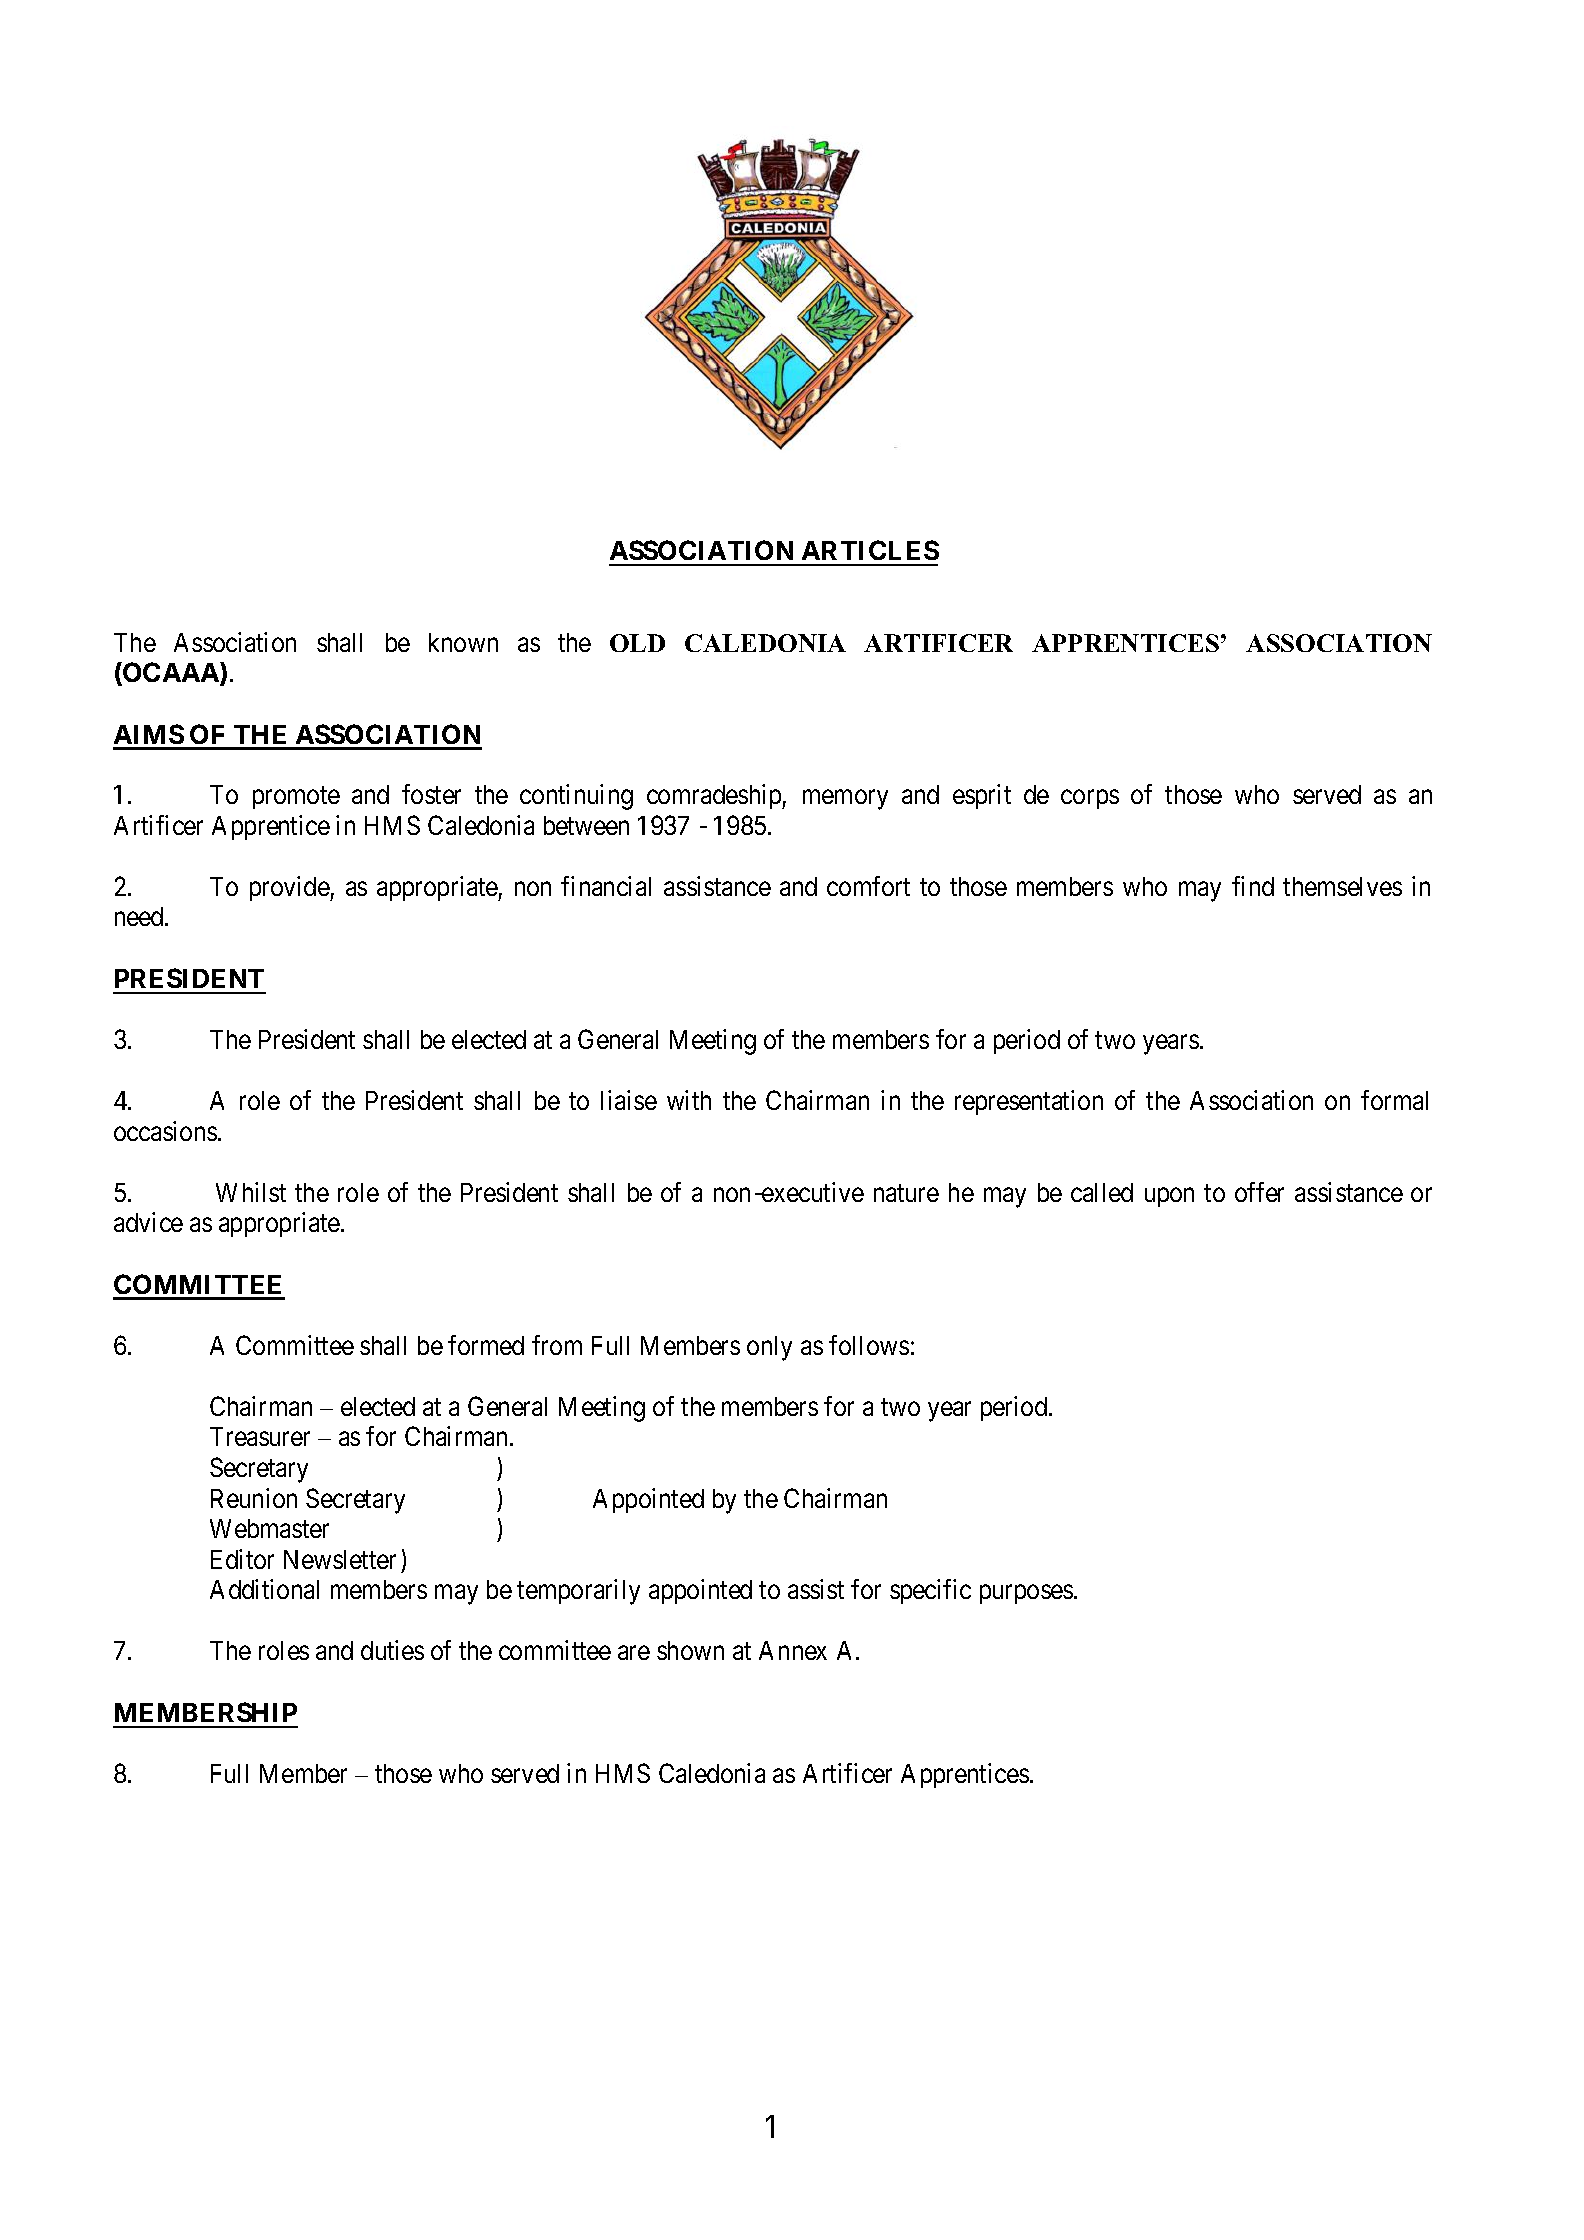 This screenshot has height=2240, width=1584. I want to click on Additional, so click(264, 1589).
